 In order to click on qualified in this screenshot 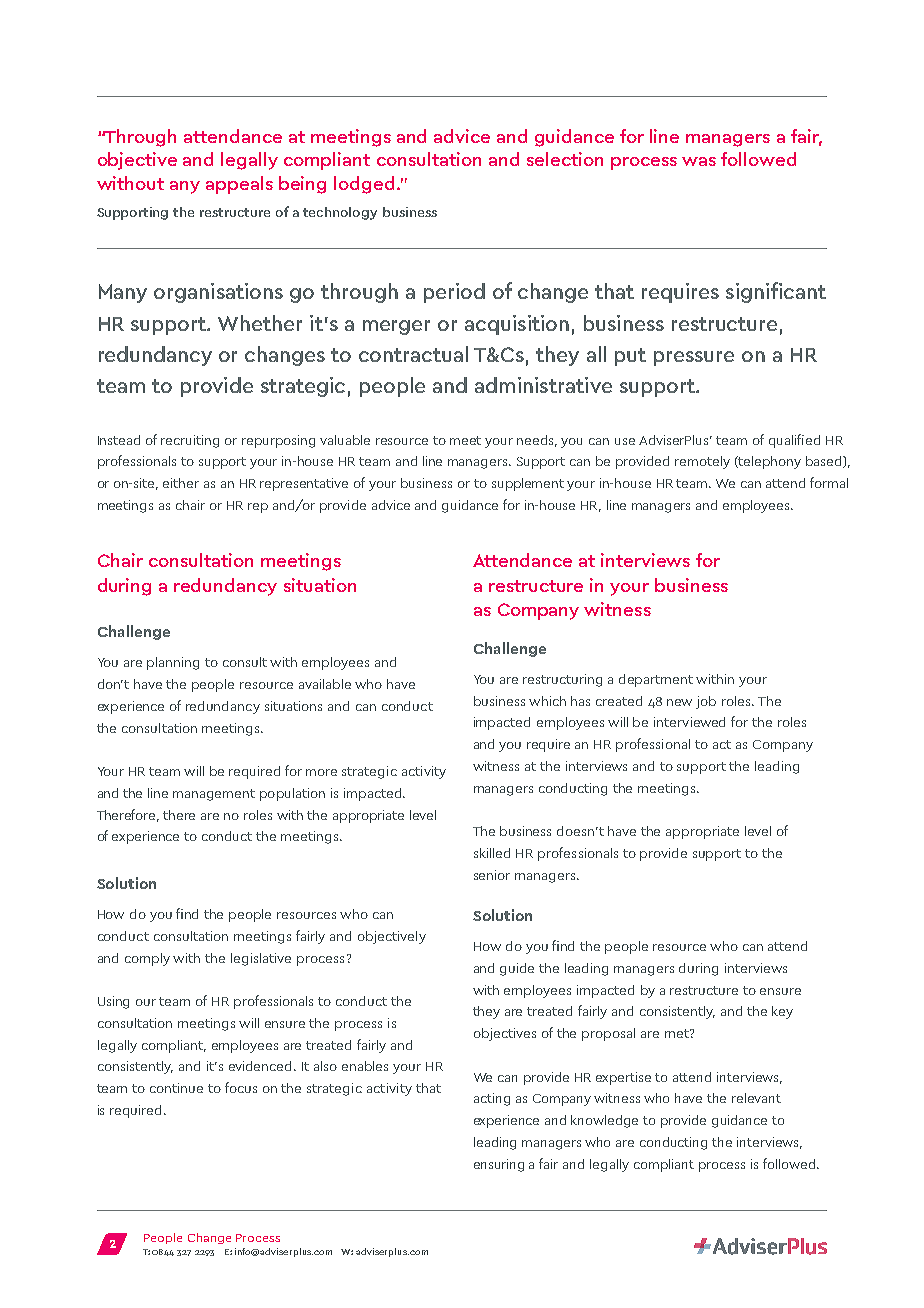, I will do `click(794, 441)`.
